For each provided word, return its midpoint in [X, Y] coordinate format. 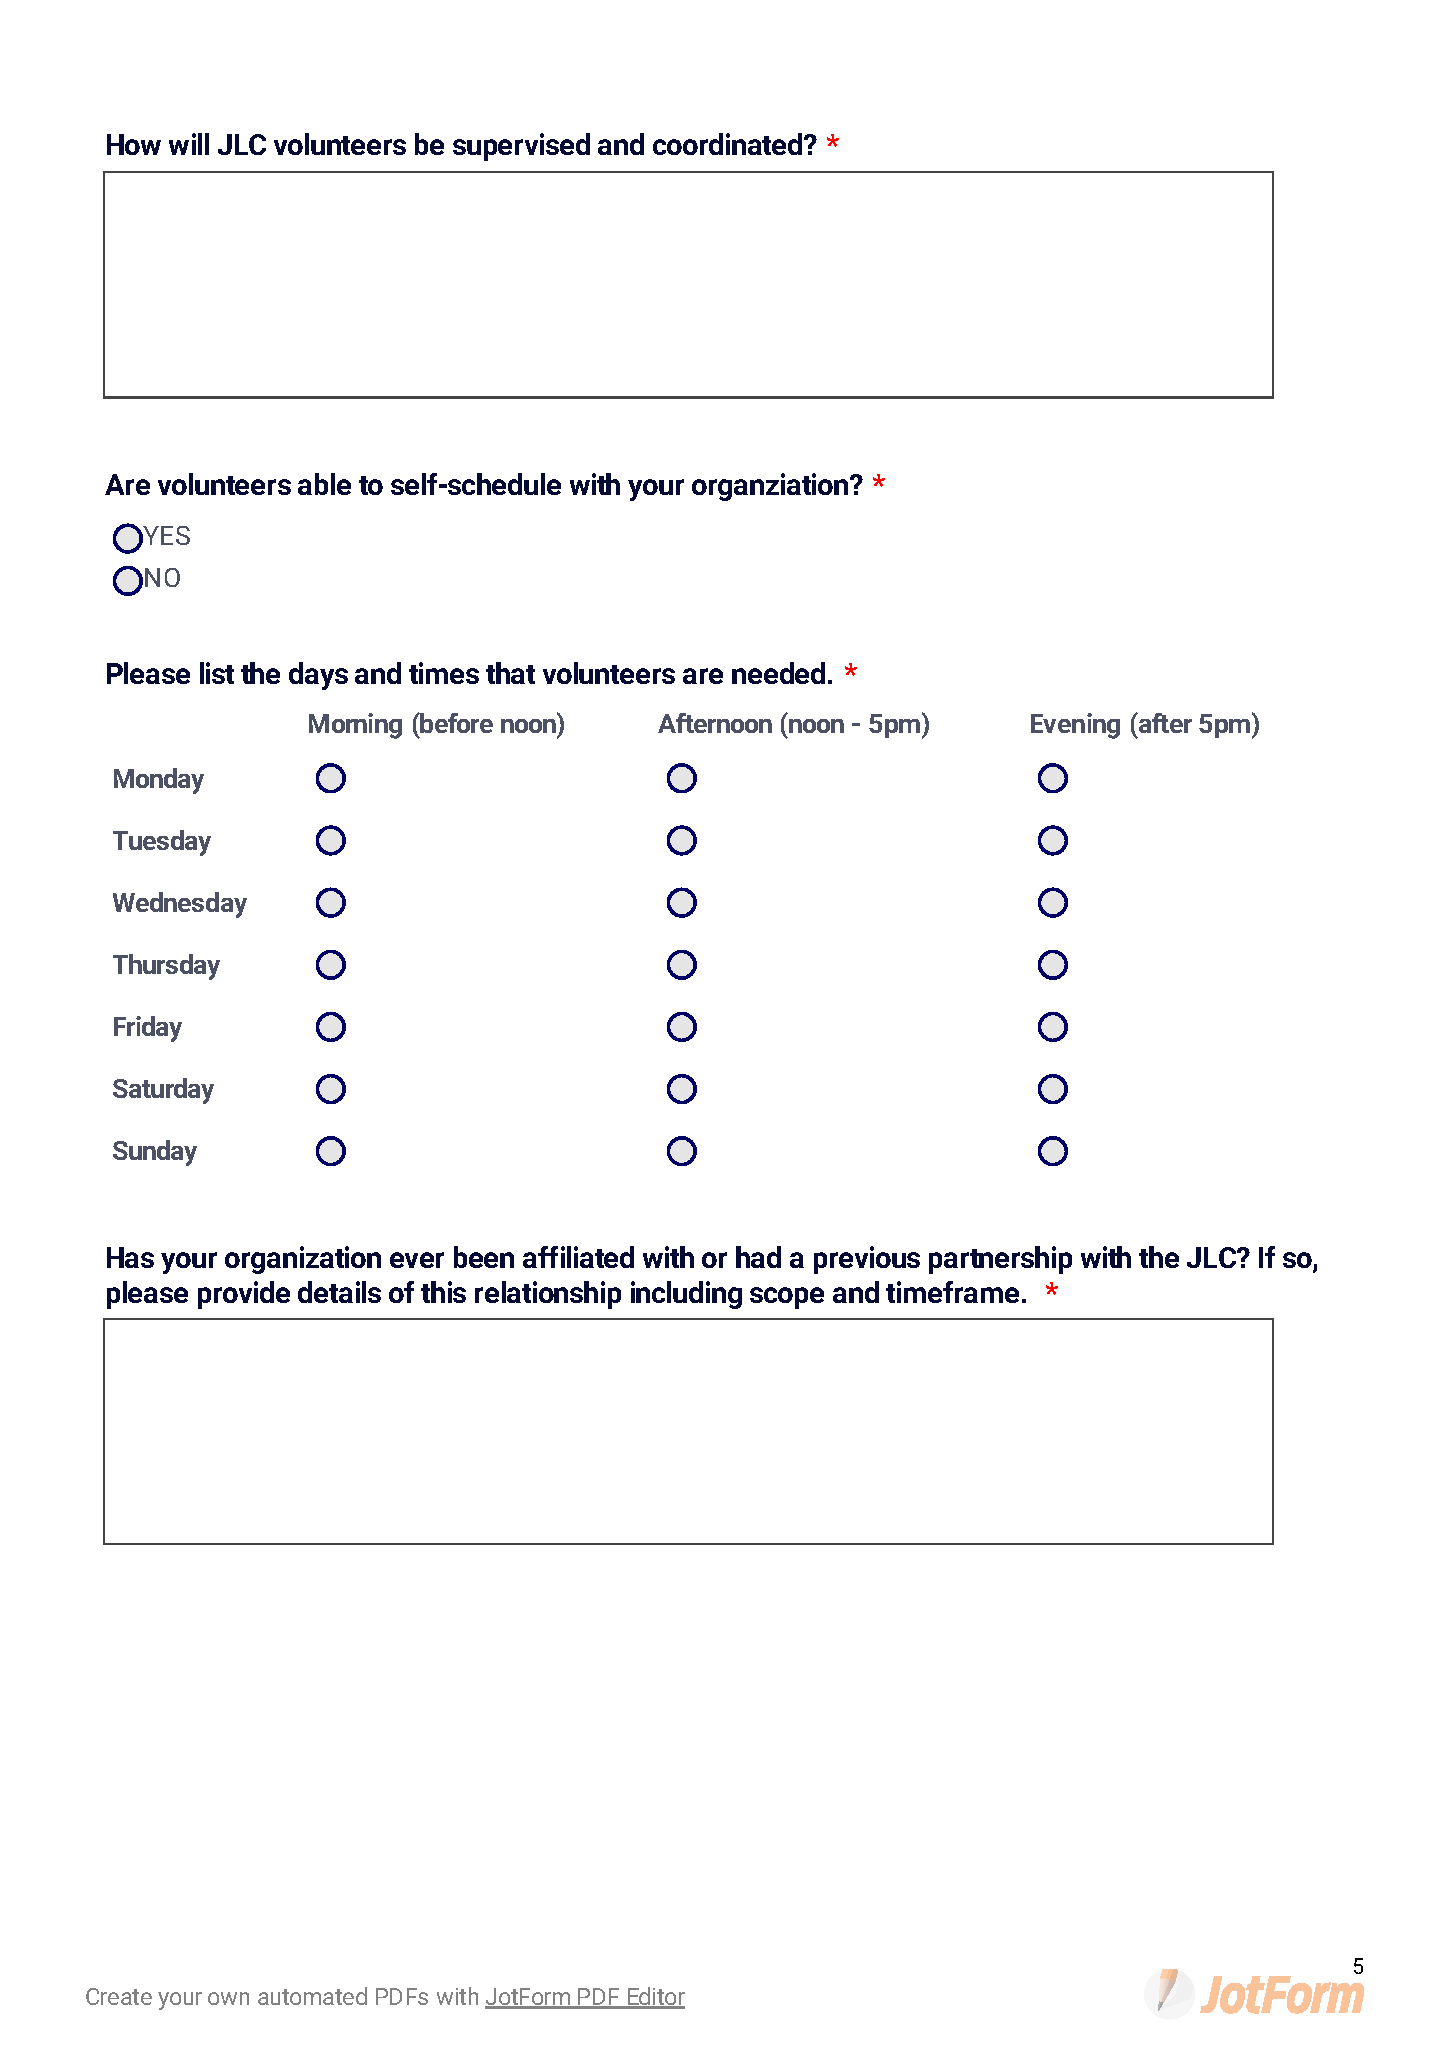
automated [312, 1996]
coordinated [729, 144]
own [228, 1998]
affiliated [578, 1257]
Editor [655, 1997]
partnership [1000, 1260]
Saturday [163, 1091]
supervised [521, 147]
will [189, 144]
